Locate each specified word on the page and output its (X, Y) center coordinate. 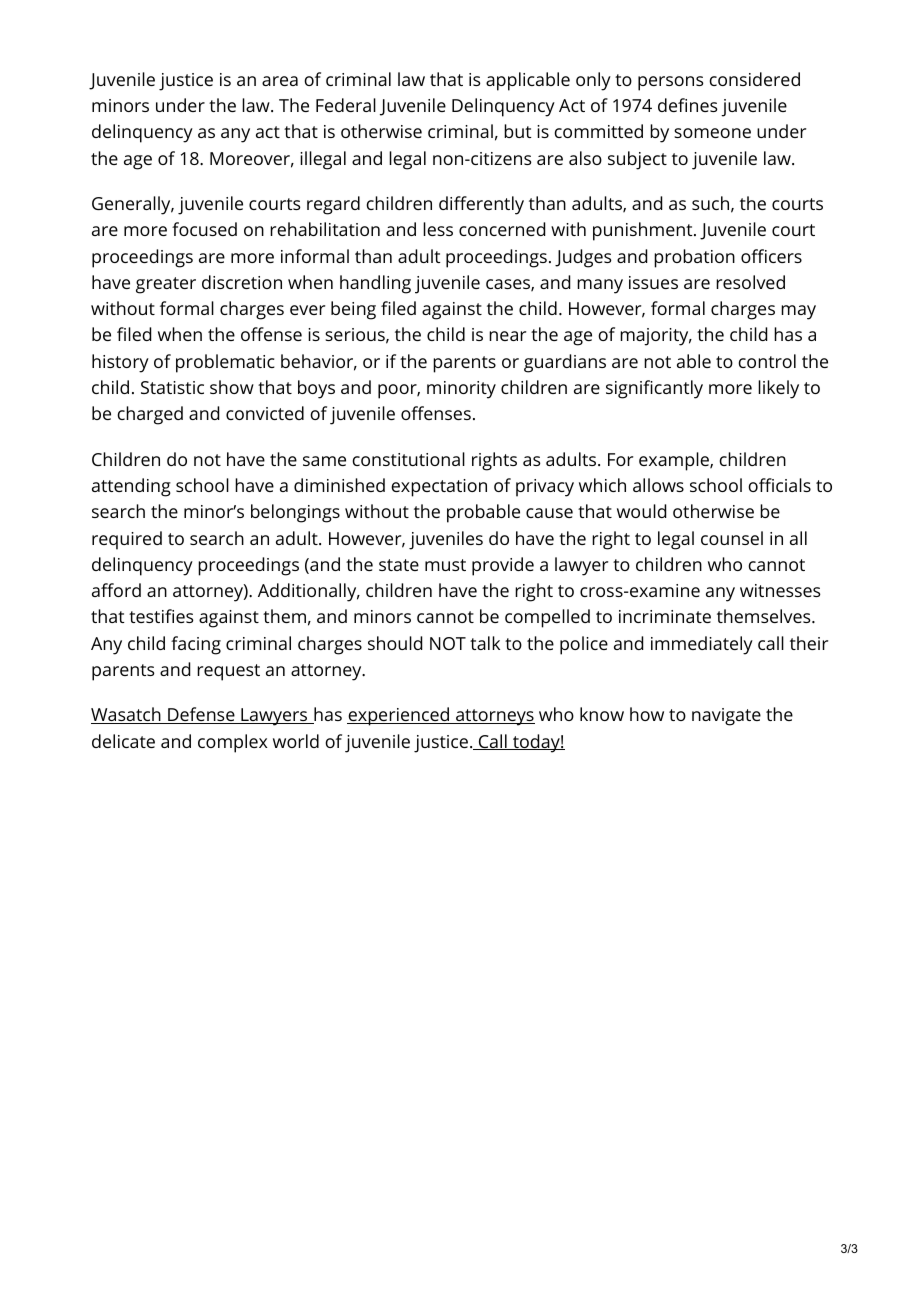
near (507, 336)
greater (166, 285)
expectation (439, 488)
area (280, 81)
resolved (750, 282)
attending (131, 487)
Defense (201, 715)
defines (688, 105)
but (517, 131)
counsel (732, 538)
